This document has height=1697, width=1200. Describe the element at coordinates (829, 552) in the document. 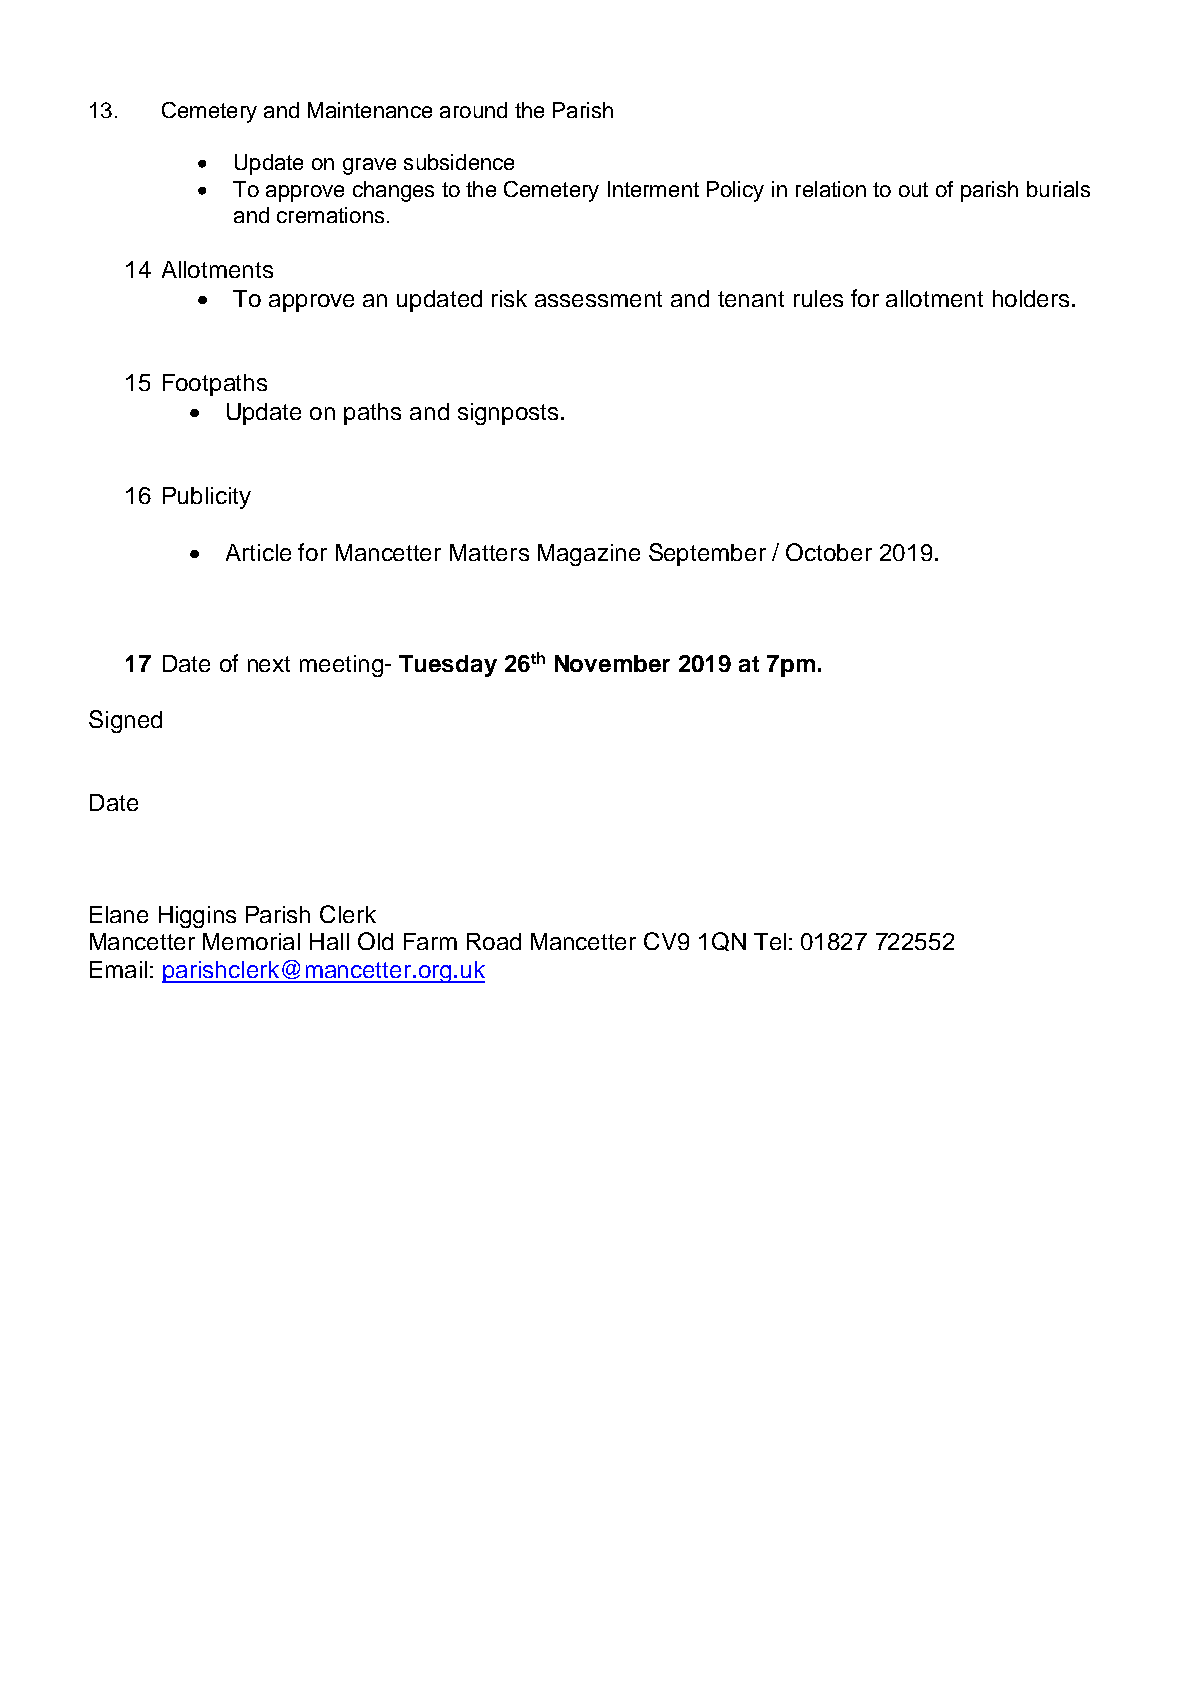

I see `October` at that location.
